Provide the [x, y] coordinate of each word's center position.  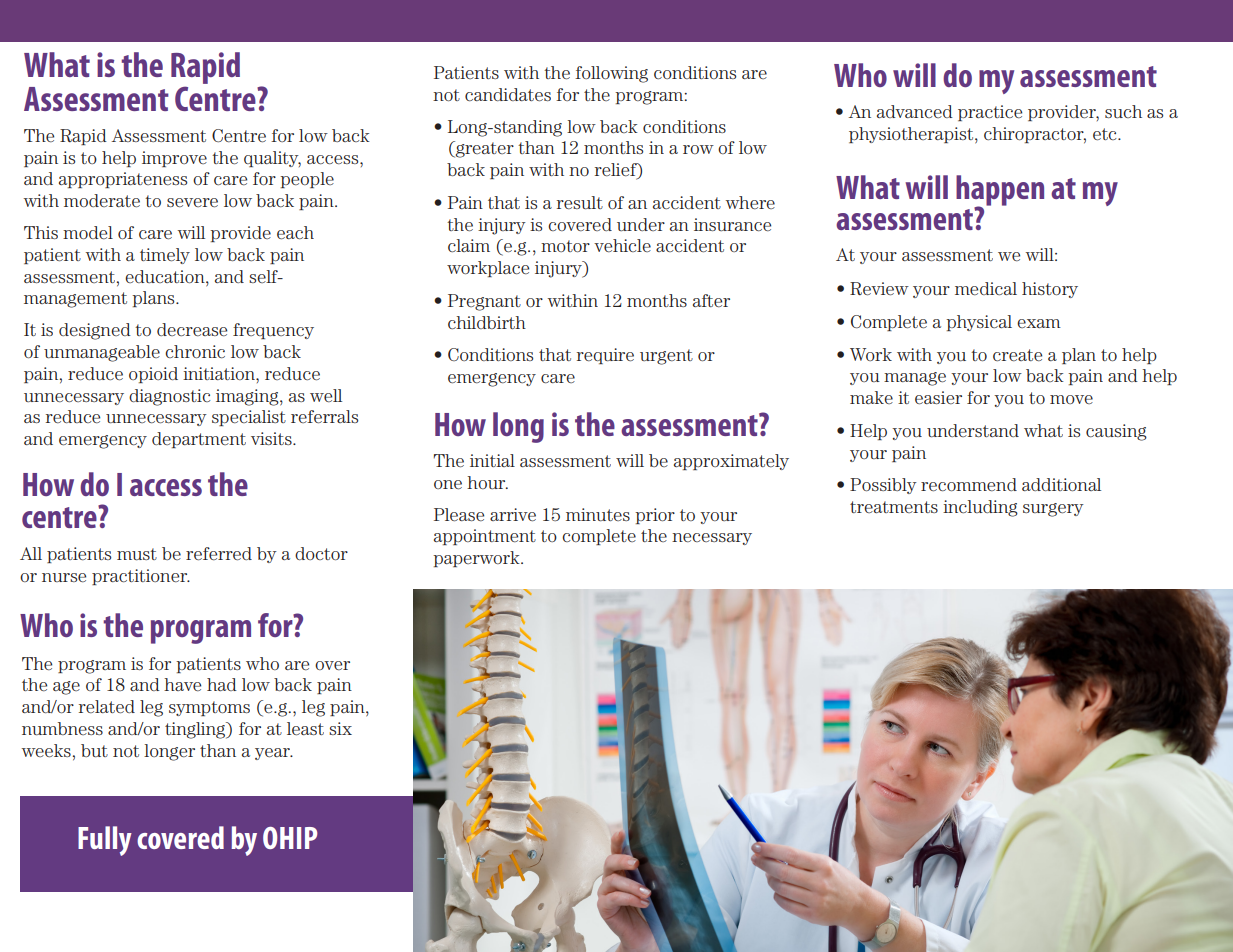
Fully [105, 841]
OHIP [290, 838]
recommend [969, 485]
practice [990, 113]
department [199, 440]
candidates [508, 95]
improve [174, 159]
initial [492, 460]
